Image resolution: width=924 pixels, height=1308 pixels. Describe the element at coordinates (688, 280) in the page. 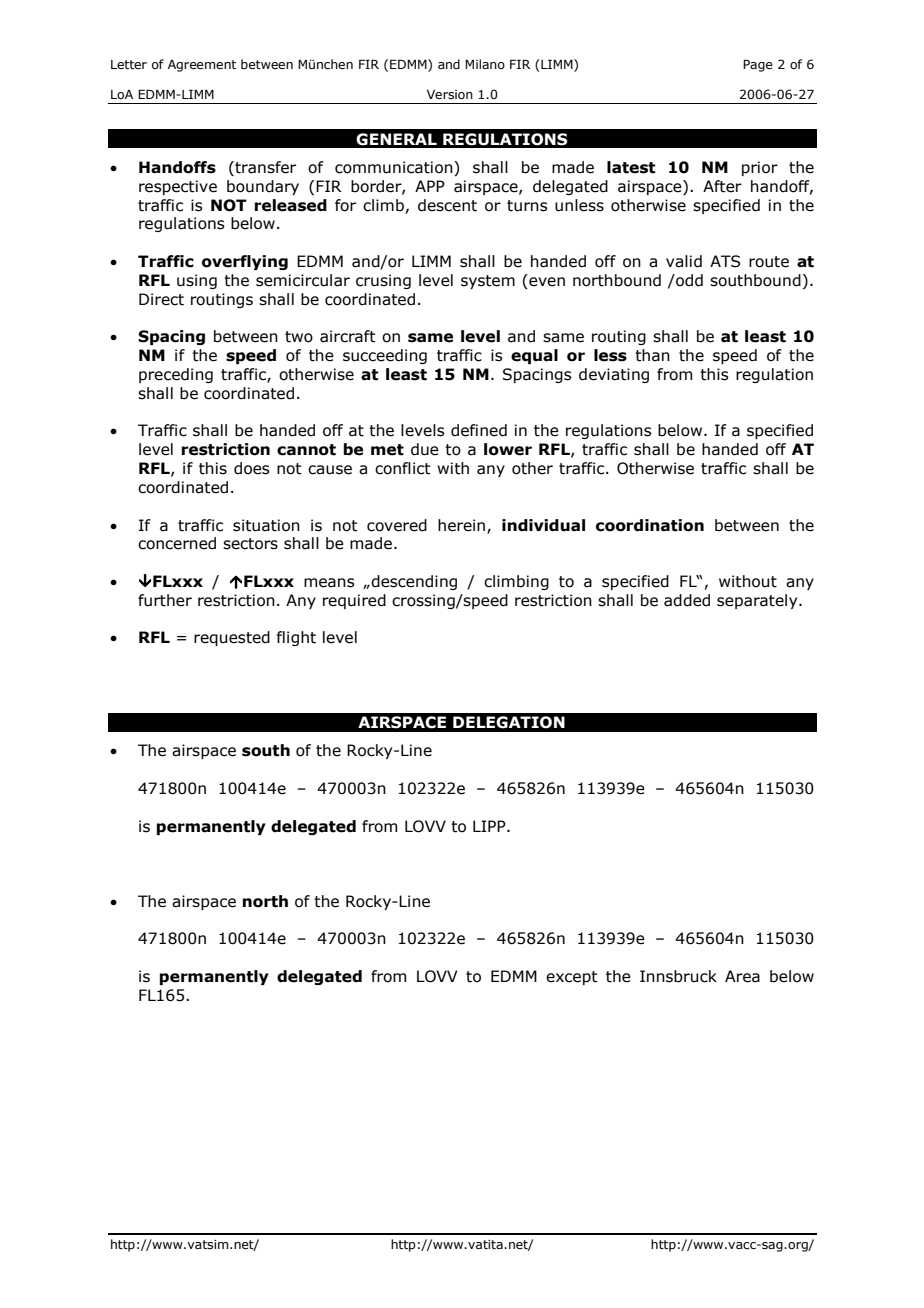

I see `odd` at that location.
